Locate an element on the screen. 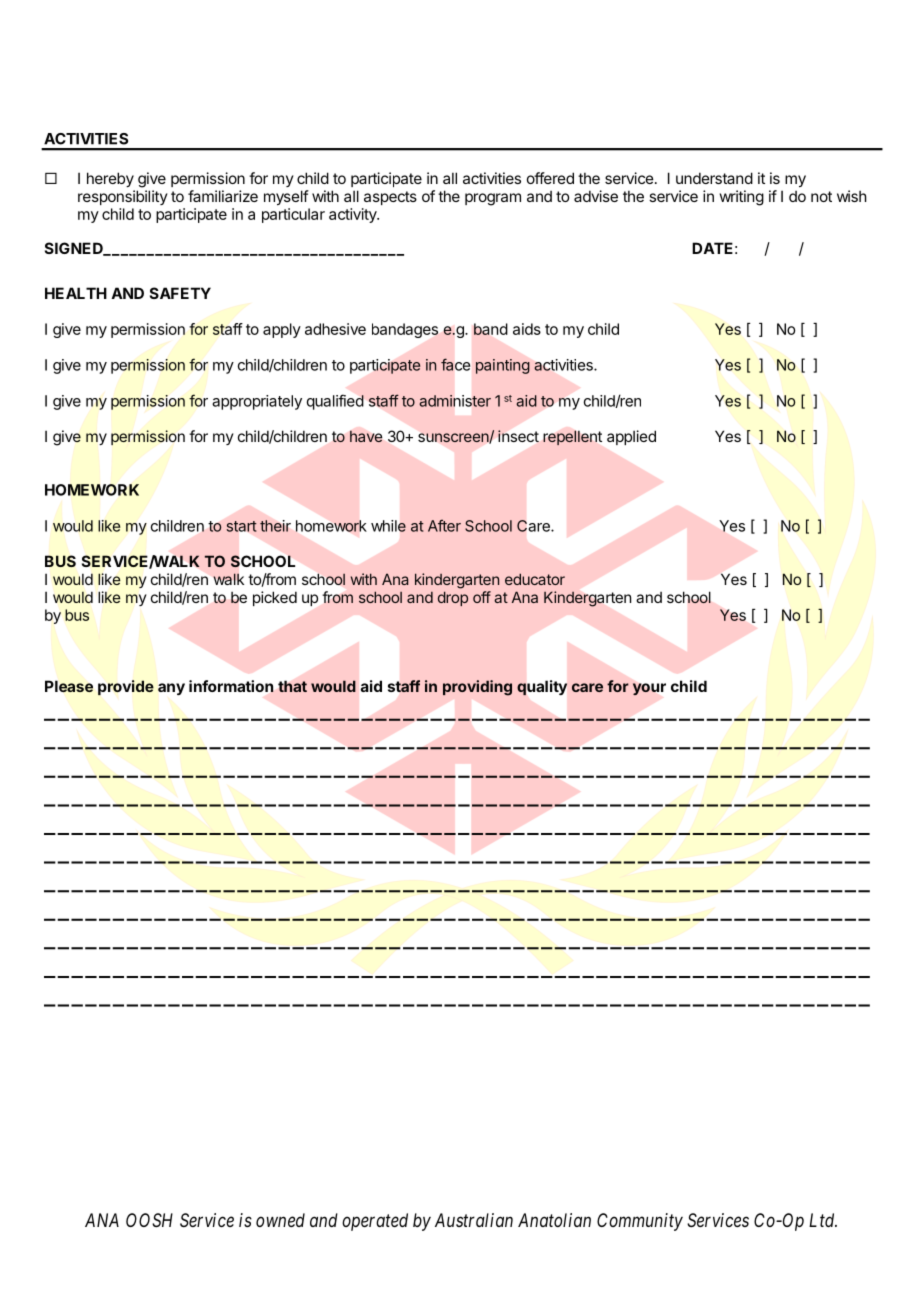  writing is located at coordinates (742, 198).
